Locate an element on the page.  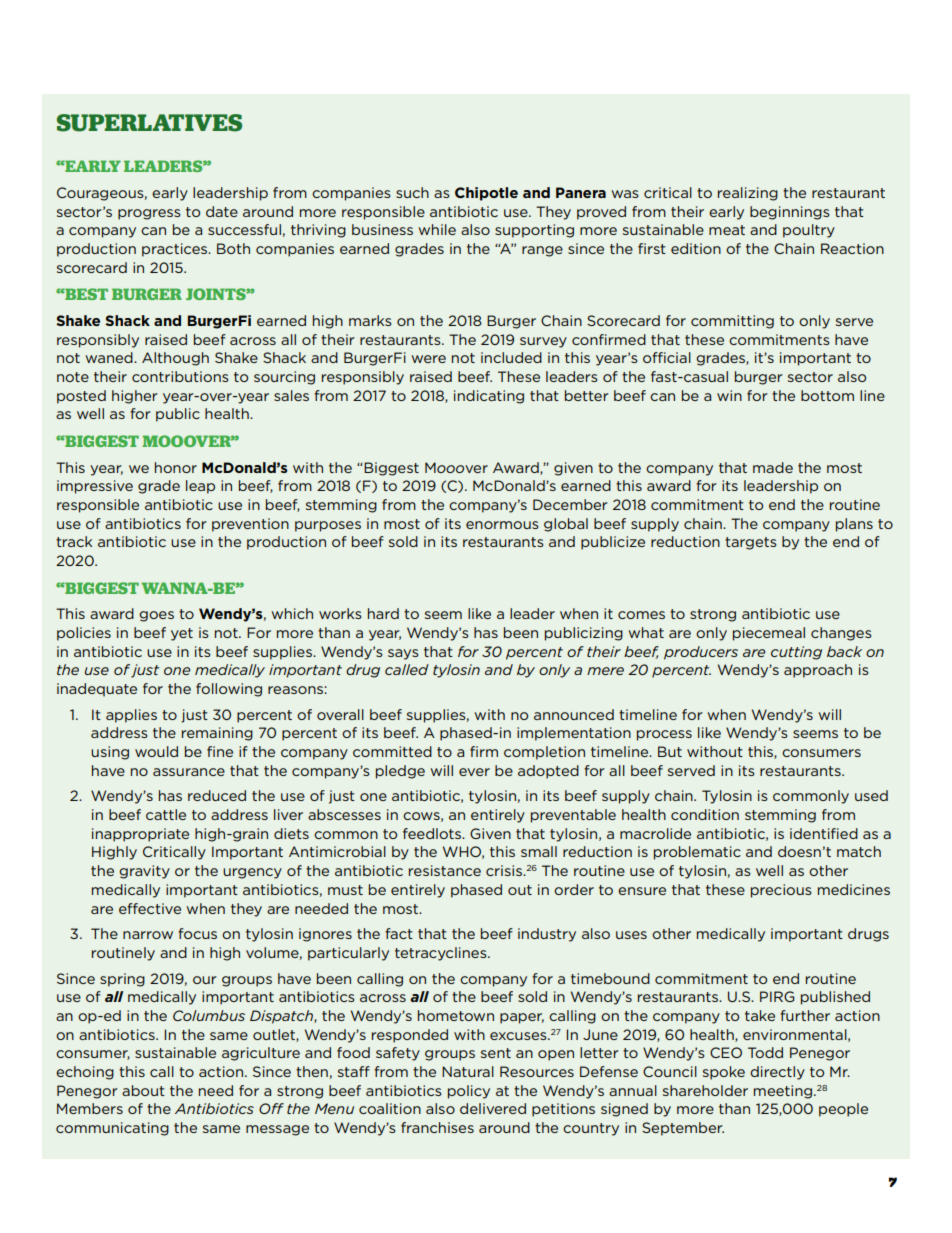
Chipotle is located at coordinates (486, 194).
